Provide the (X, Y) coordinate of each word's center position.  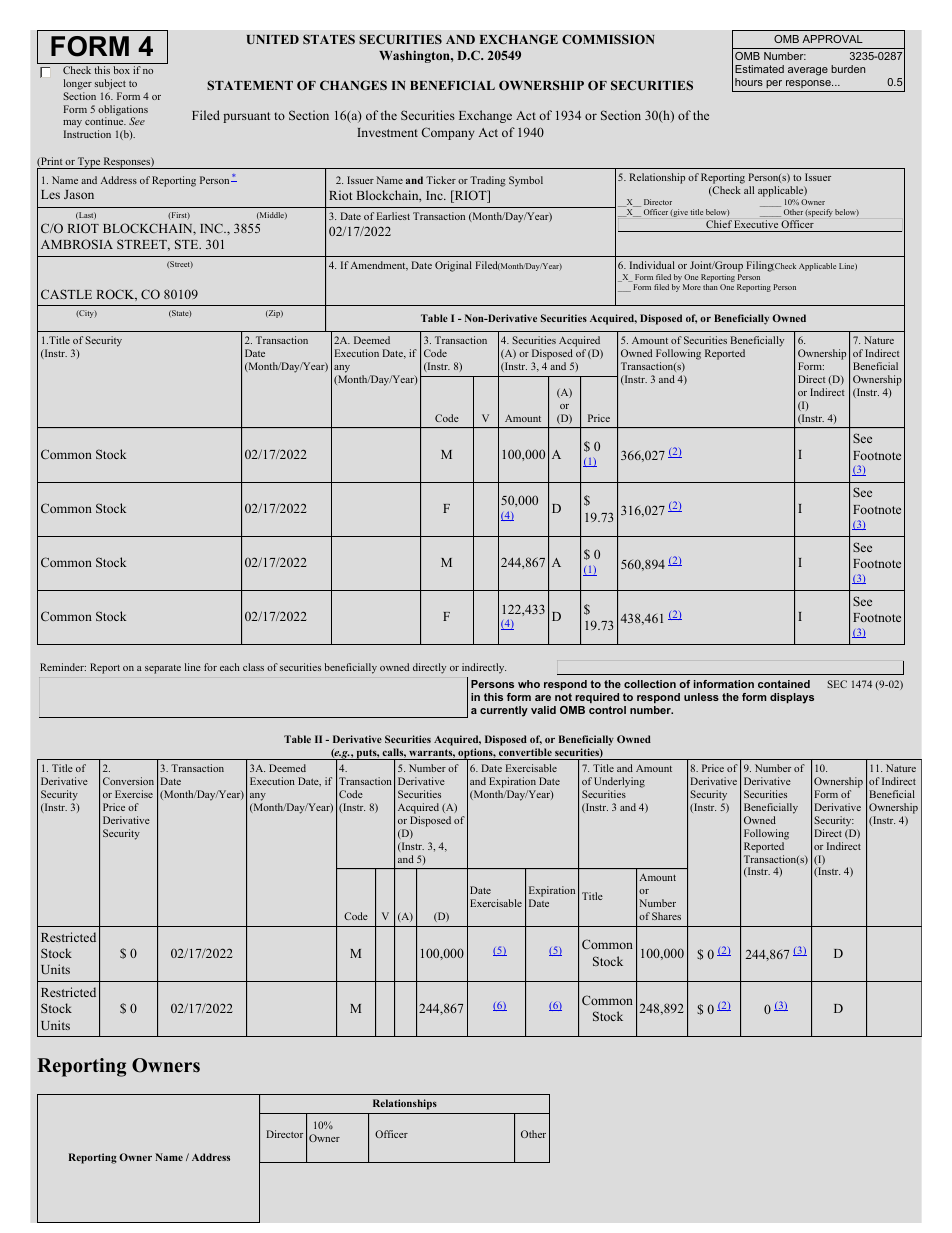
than (710, 287)
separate (163, 669)
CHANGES (353, 85)
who (529, 684)
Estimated (759, 69)
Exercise (134, 794)
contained (784, 684)
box (121, 70)
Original (453, 266)
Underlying (619, 782)
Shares (666, 916)
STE (188, 244)
